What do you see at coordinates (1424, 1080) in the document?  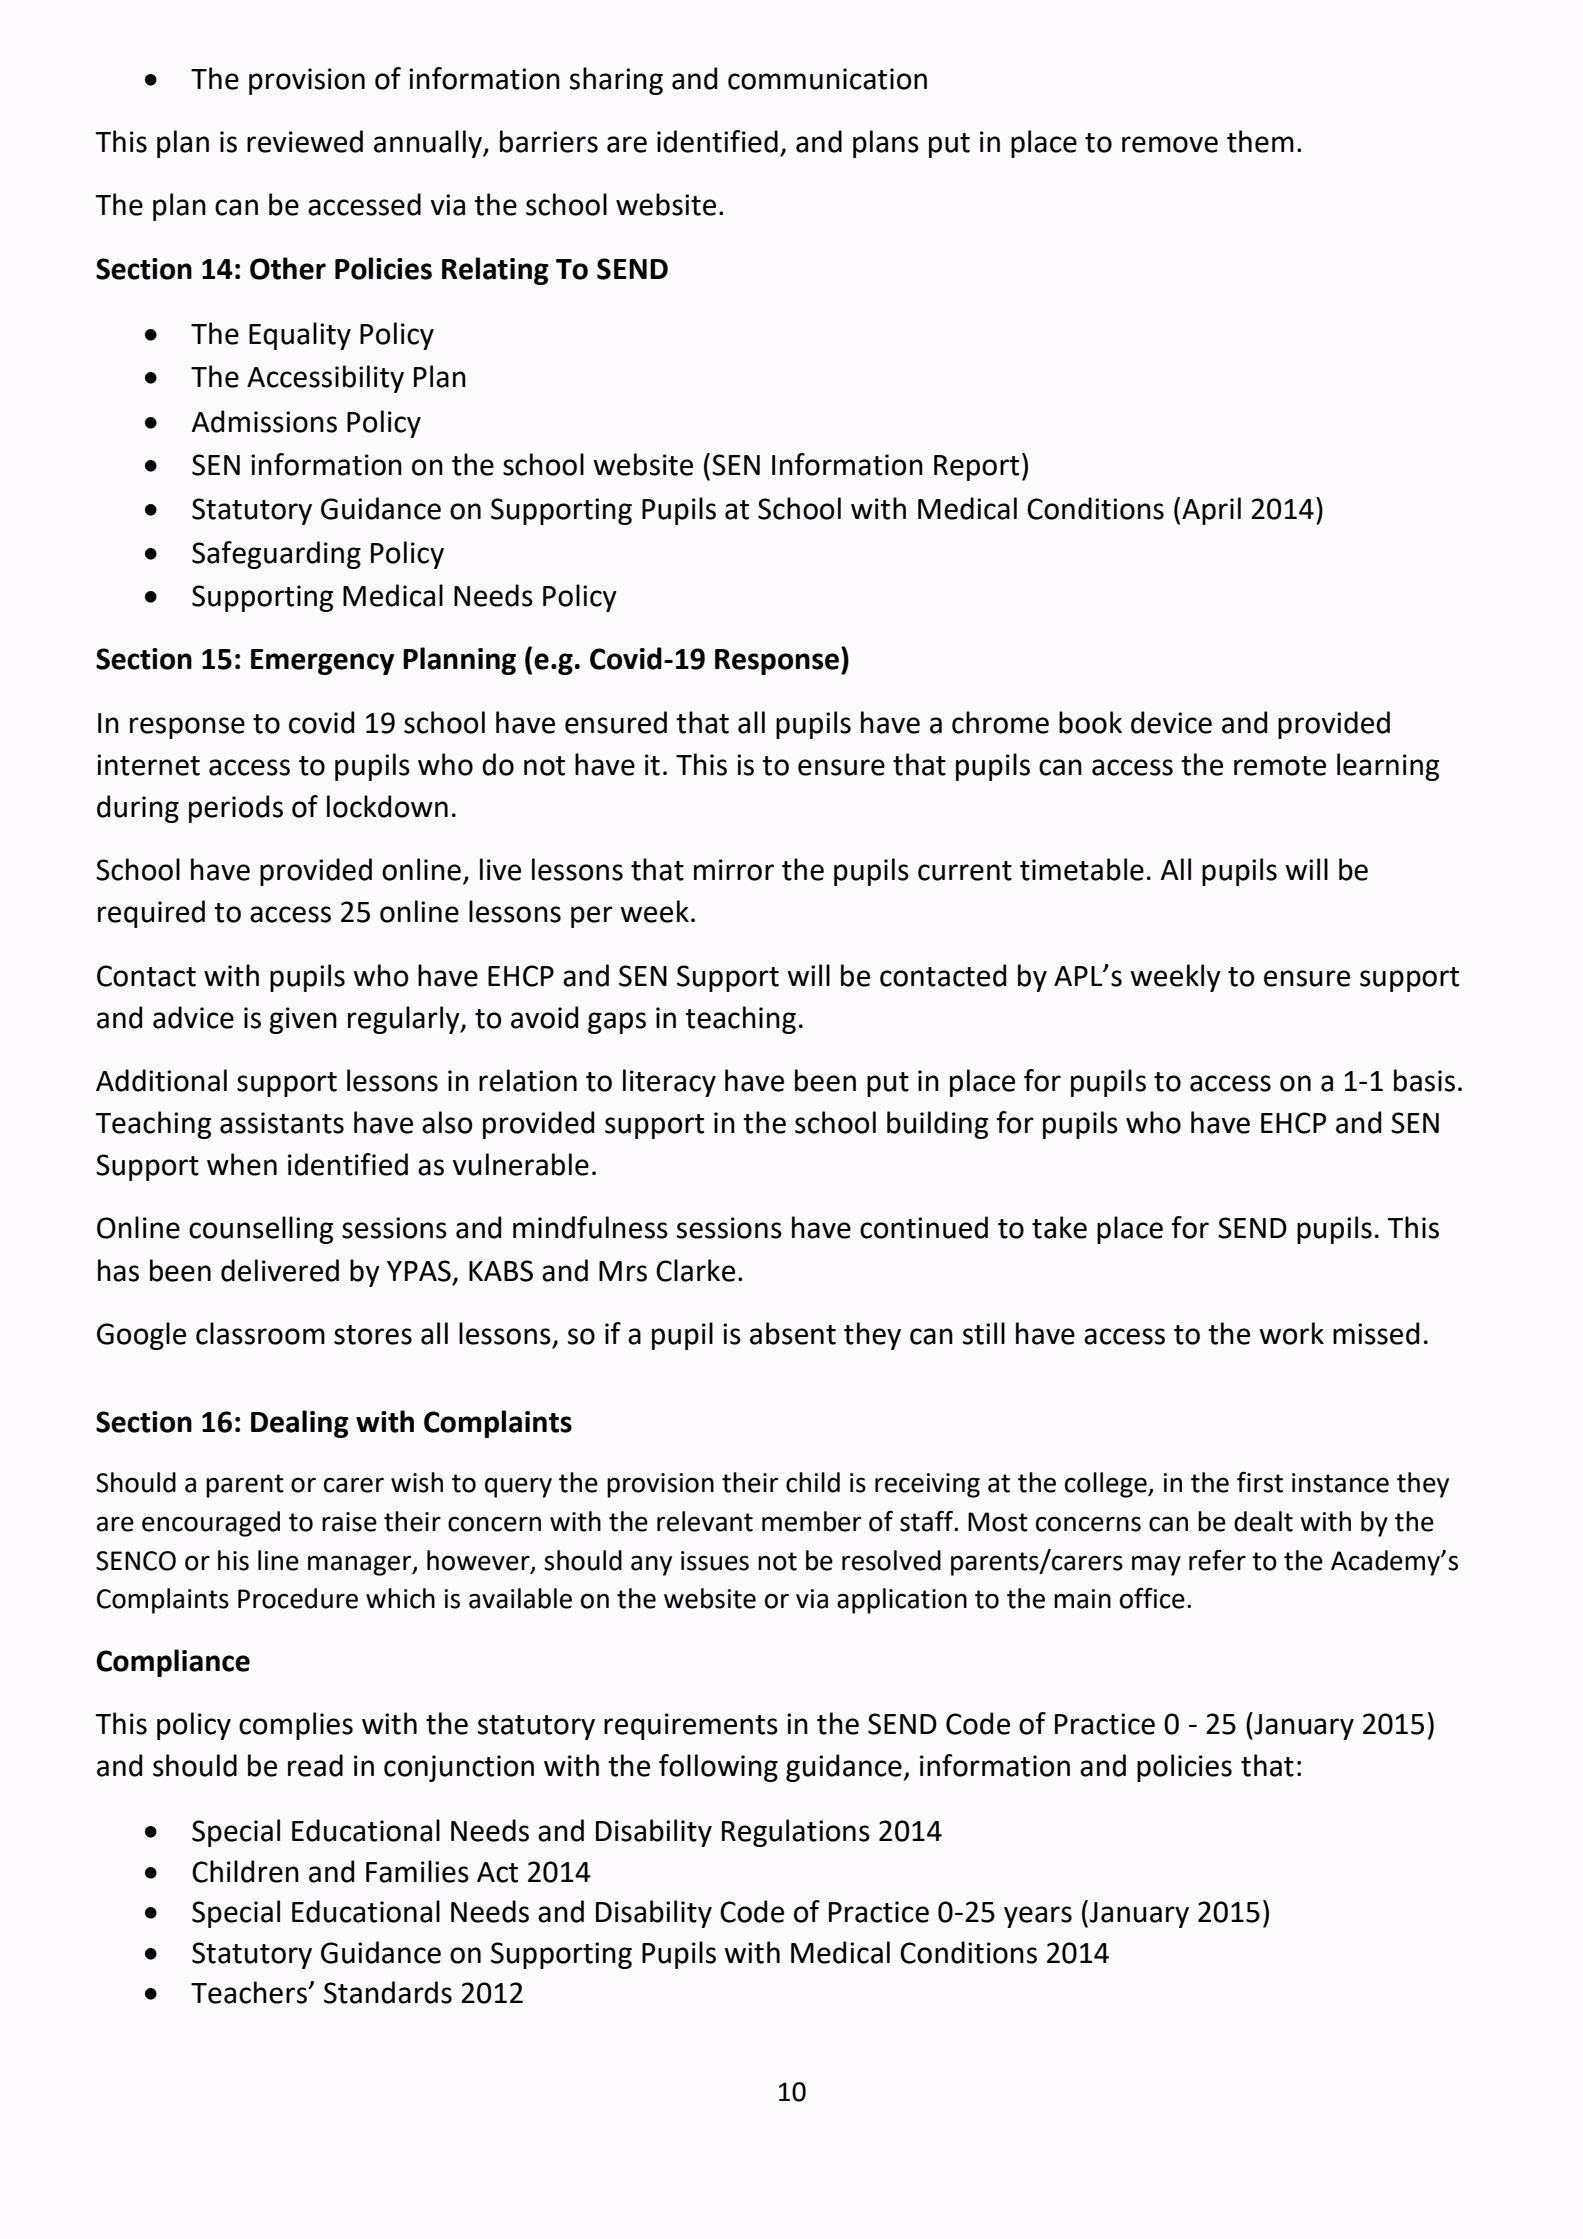 I see `basis` at bounding box center [1424, 1080].
